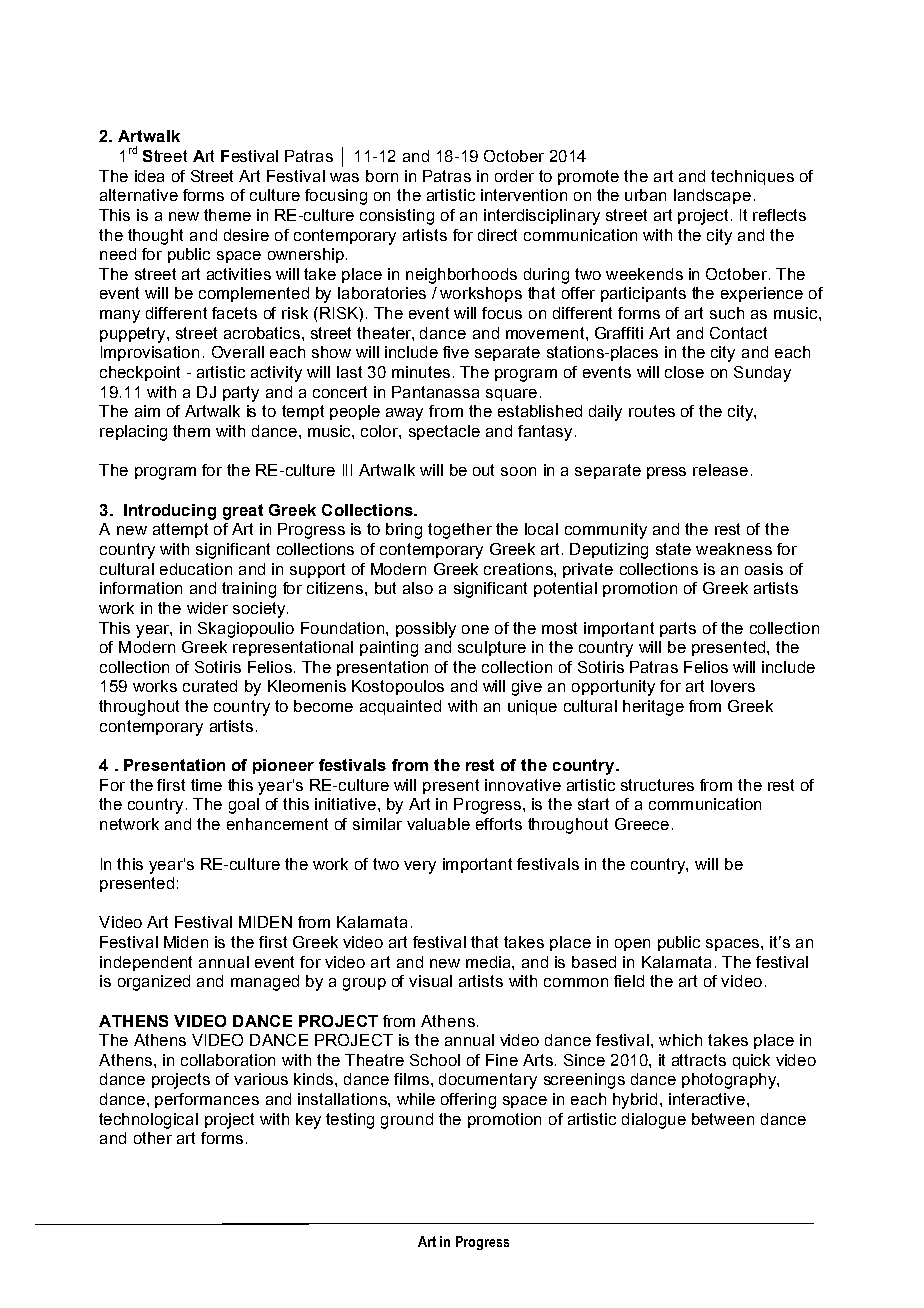 The image size is (924, 1308). What do you see at coordinates (206, 785) in the document?
I see `time` at bounding box center [206, 785].
